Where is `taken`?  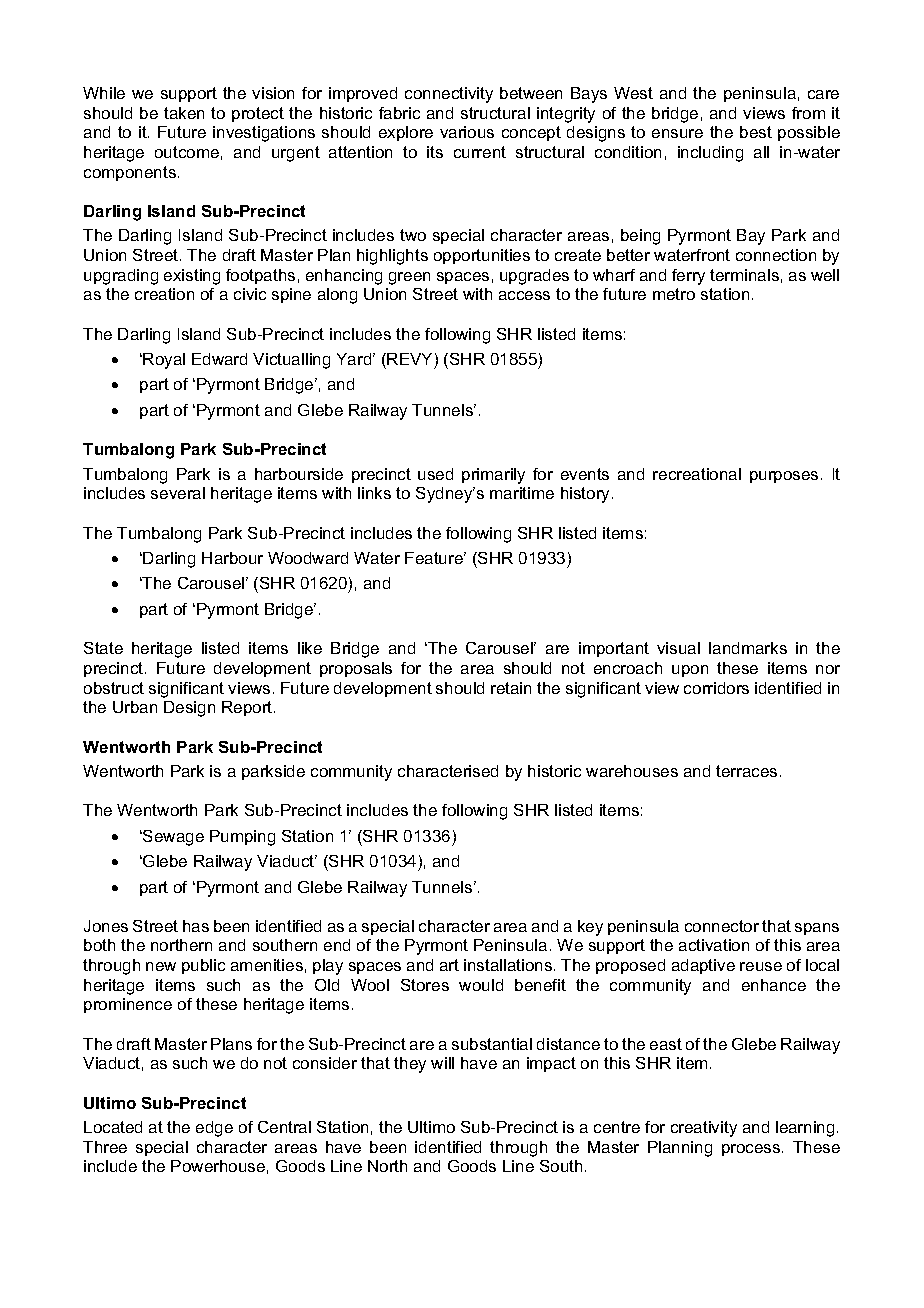
taken is located at coordinates (184, 113).
